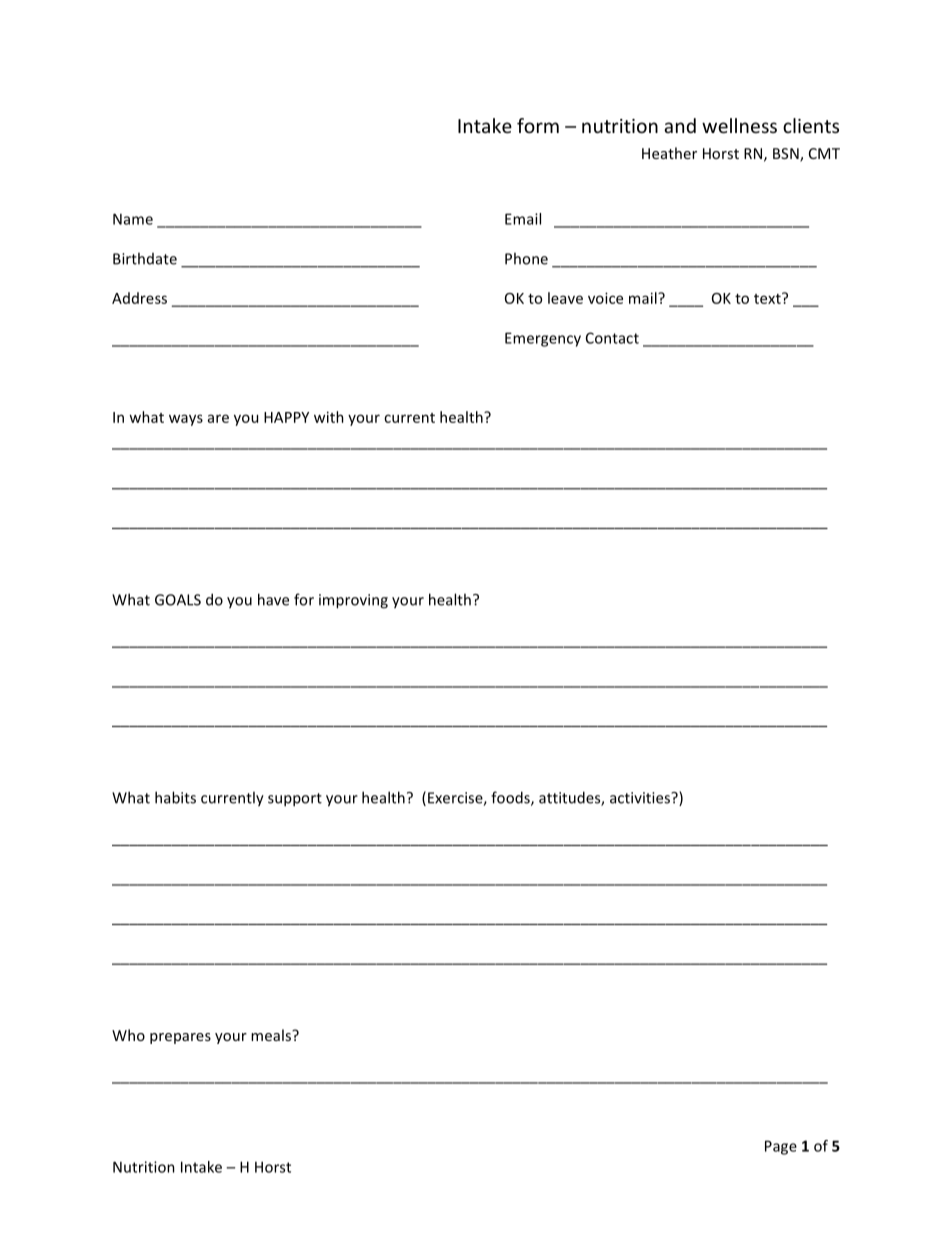 The image size is (952, 1233). Describe the element at coordinates (538, 125) in the screenshot. I see `form` at that location.
